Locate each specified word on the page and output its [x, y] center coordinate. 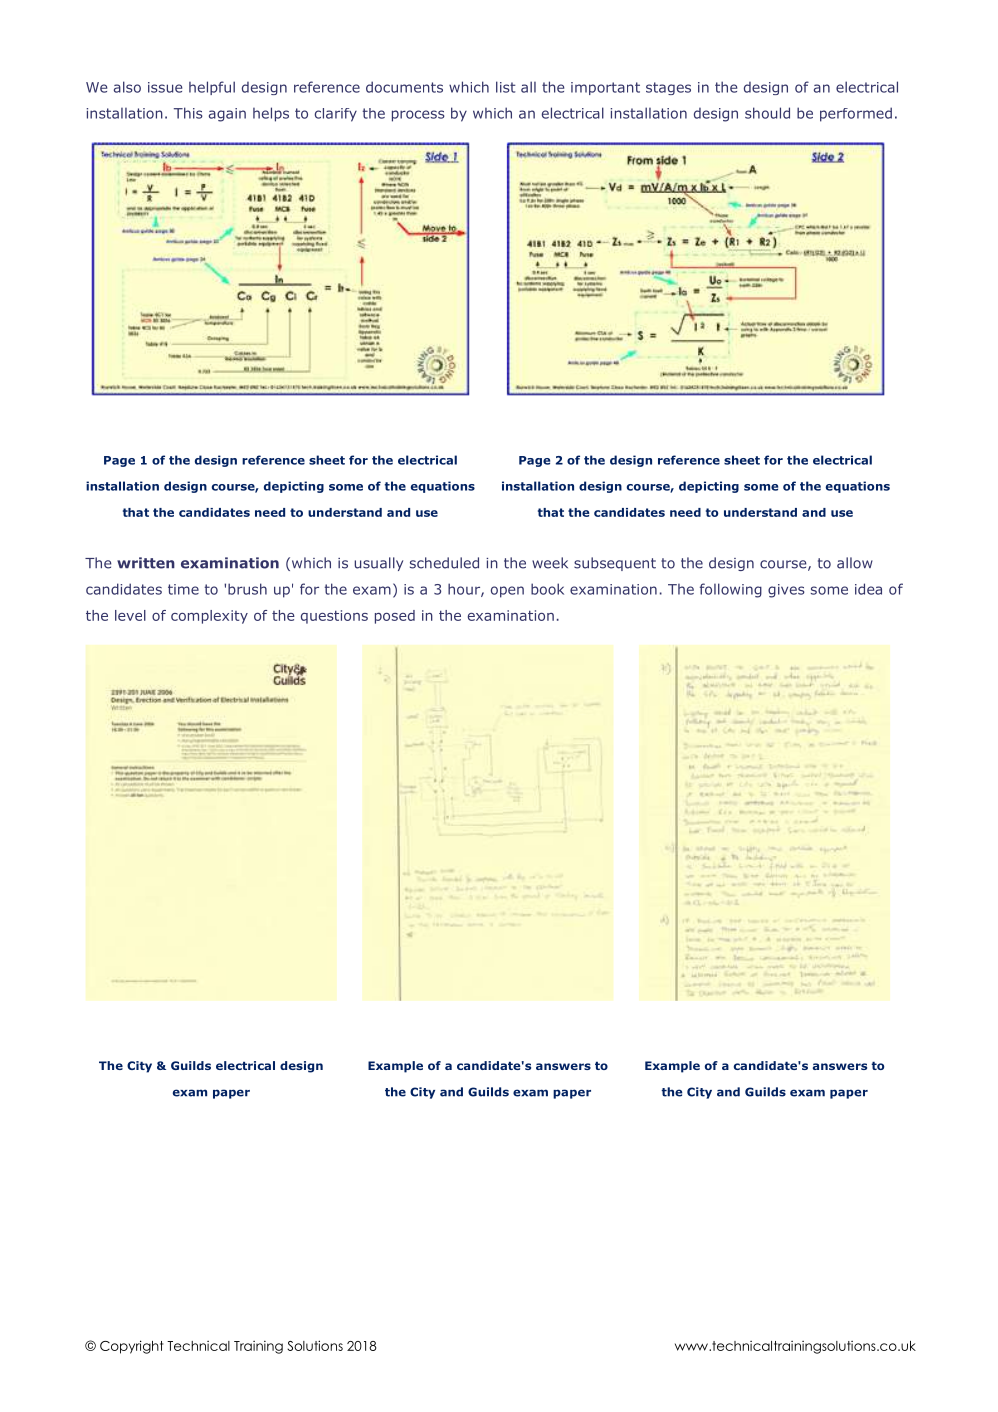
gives [786, 591]
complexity [209, 617]
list [506, 87]
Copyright [131, 1347]
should [767, 113]
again [227, 115]
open [507, 592]
